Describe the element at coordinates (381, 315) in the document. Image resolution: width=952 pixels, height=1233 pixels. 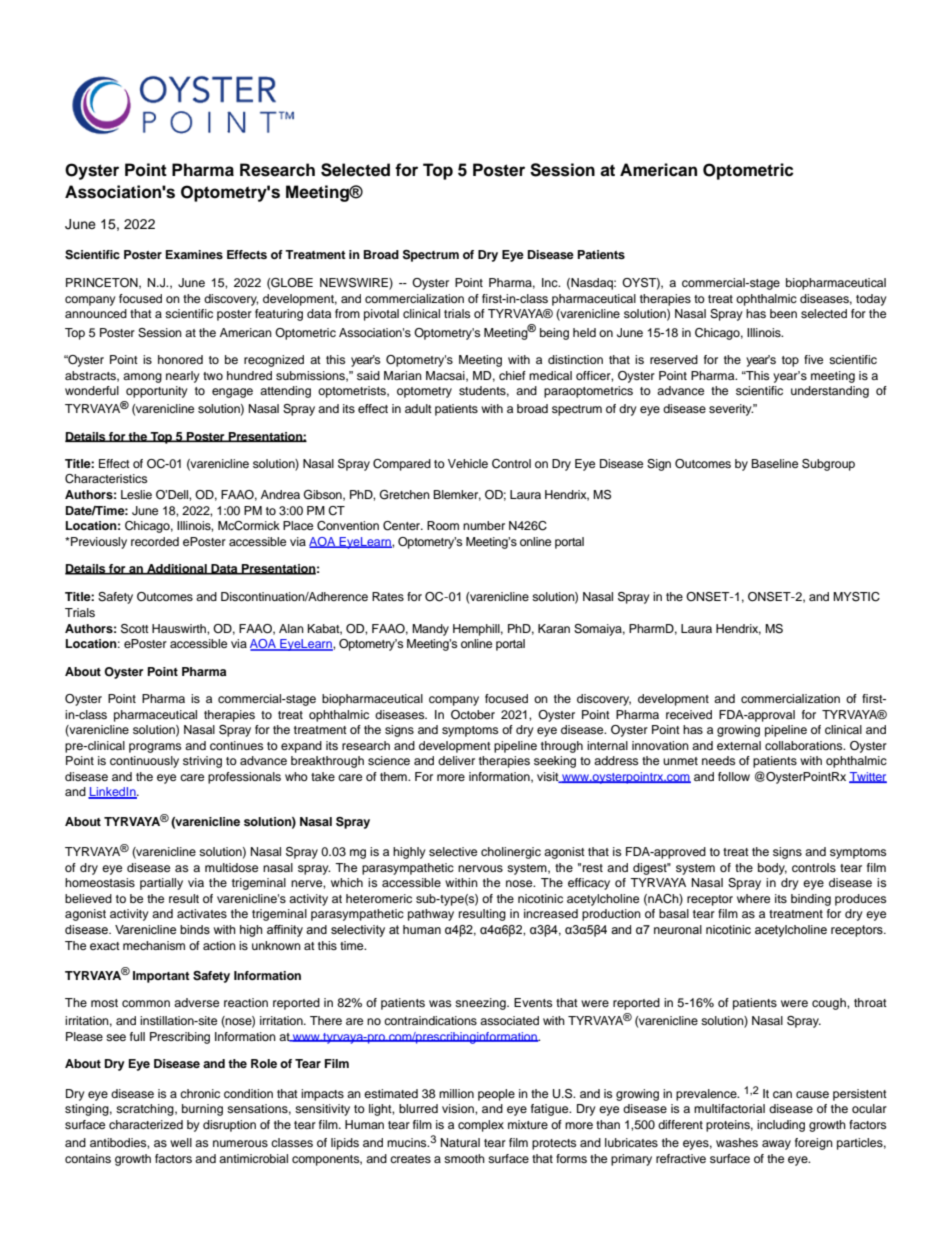
I see `pivotal` at that location.
